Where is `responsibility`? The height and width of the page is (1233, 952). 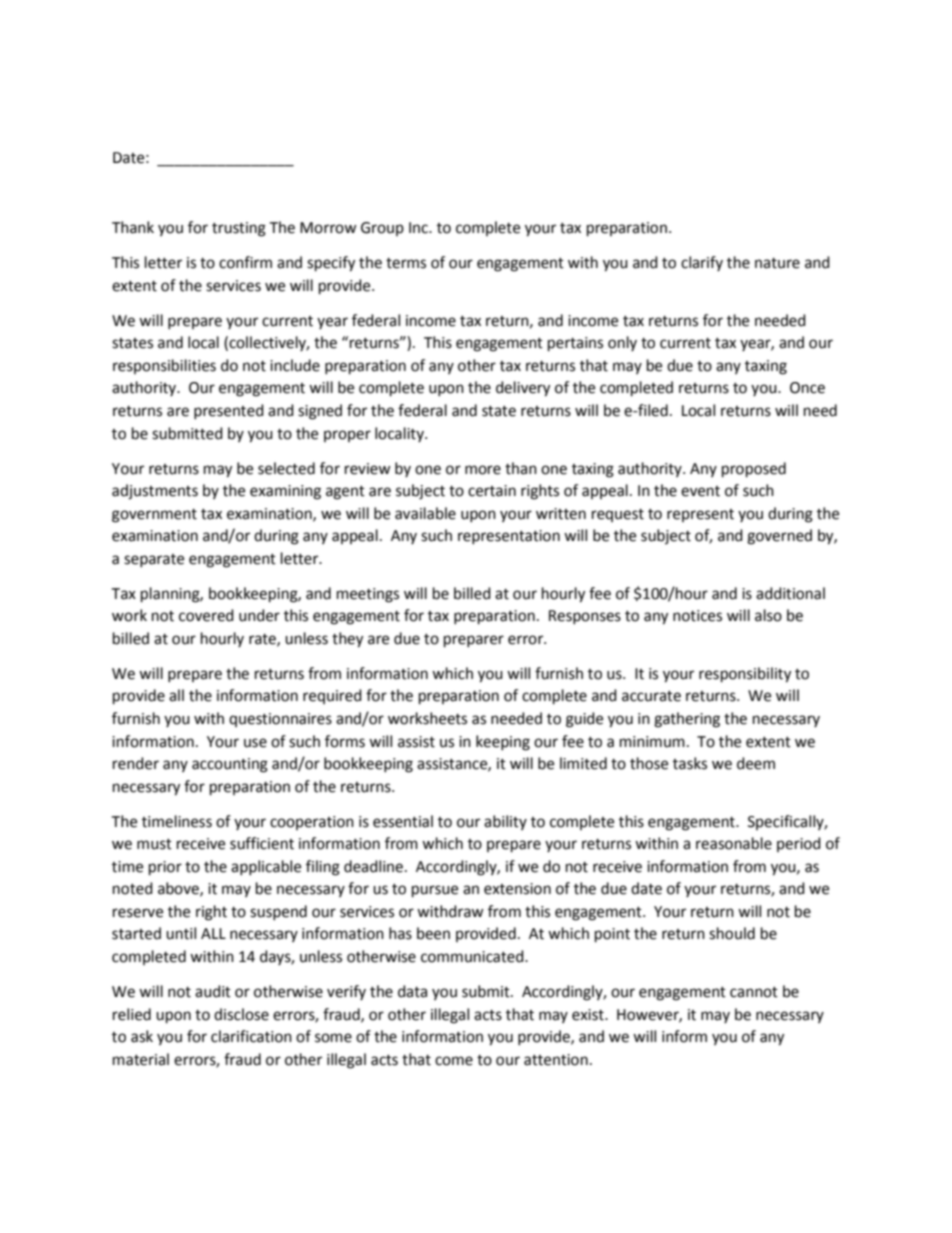 responsibility is located at coordinates (745, 675).
